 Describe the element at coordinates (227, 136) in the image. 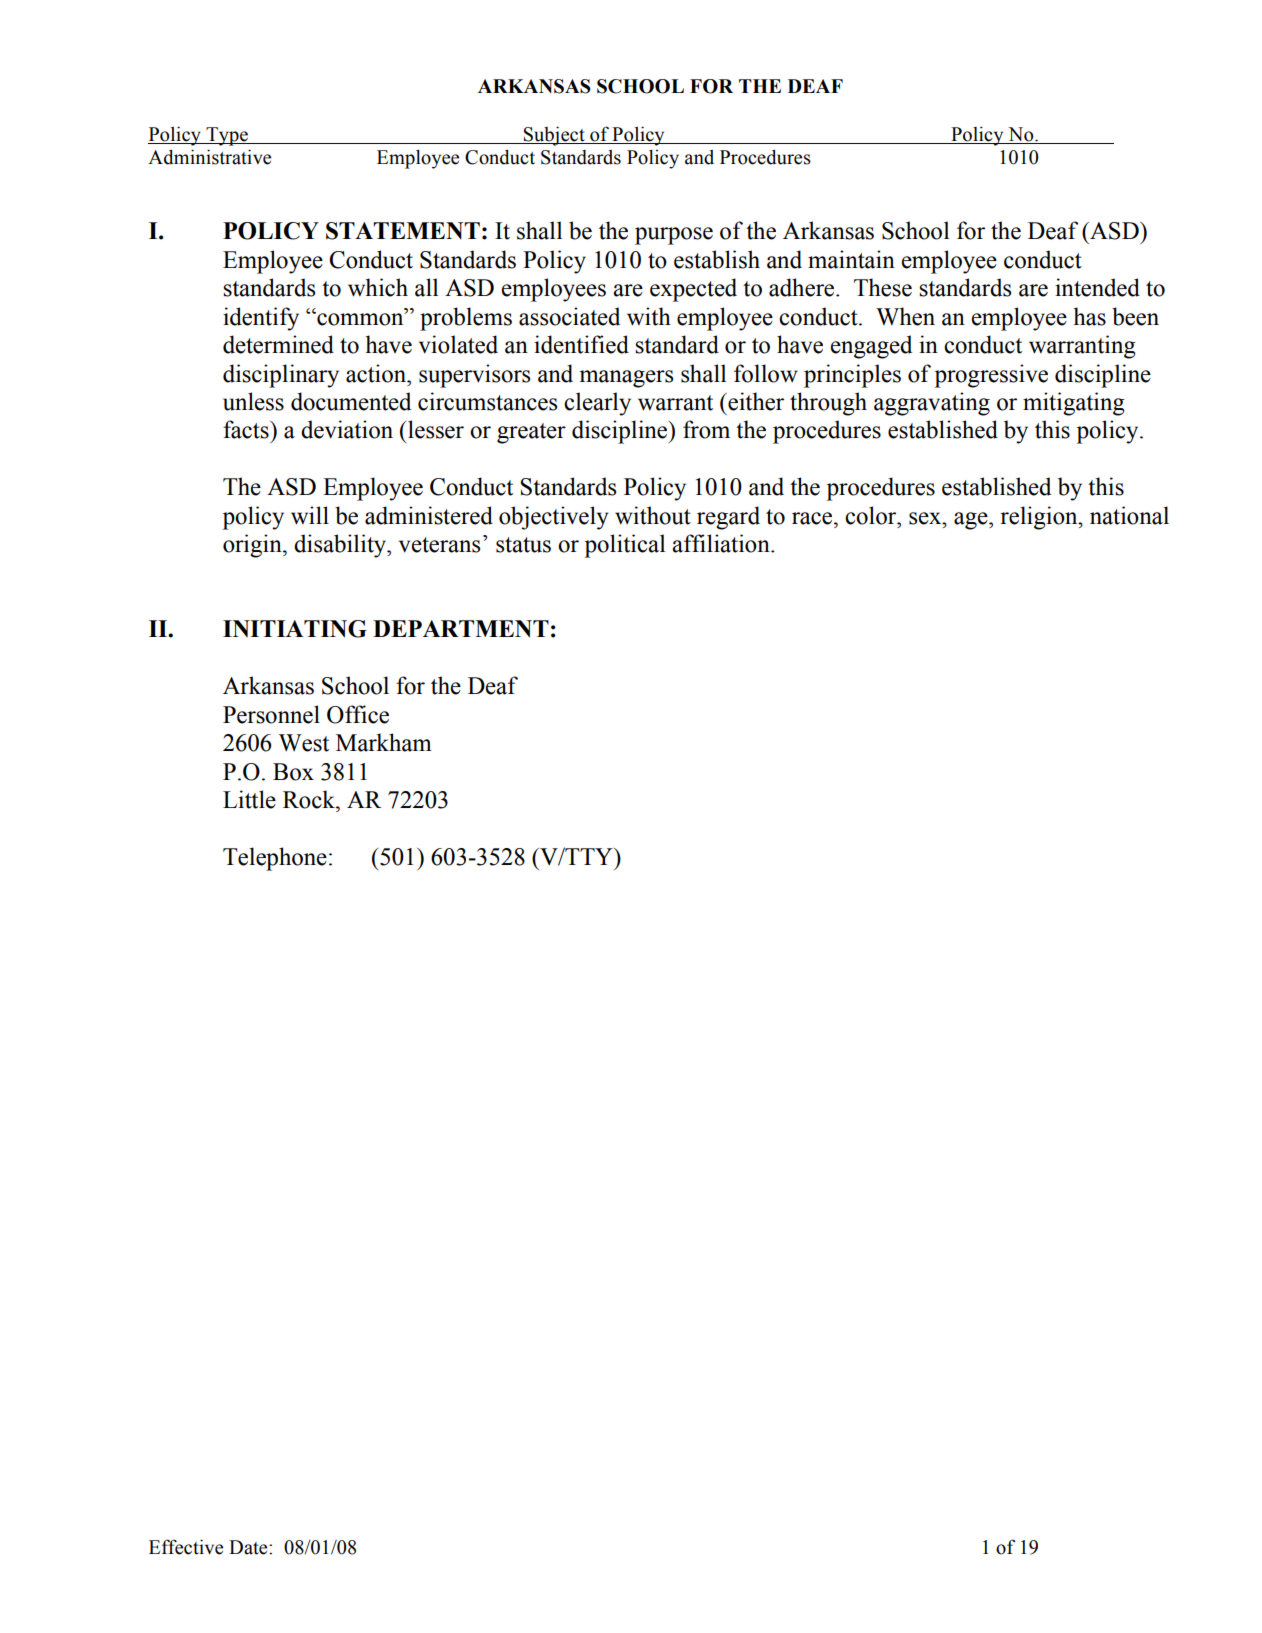

I see `Type` at that location.
